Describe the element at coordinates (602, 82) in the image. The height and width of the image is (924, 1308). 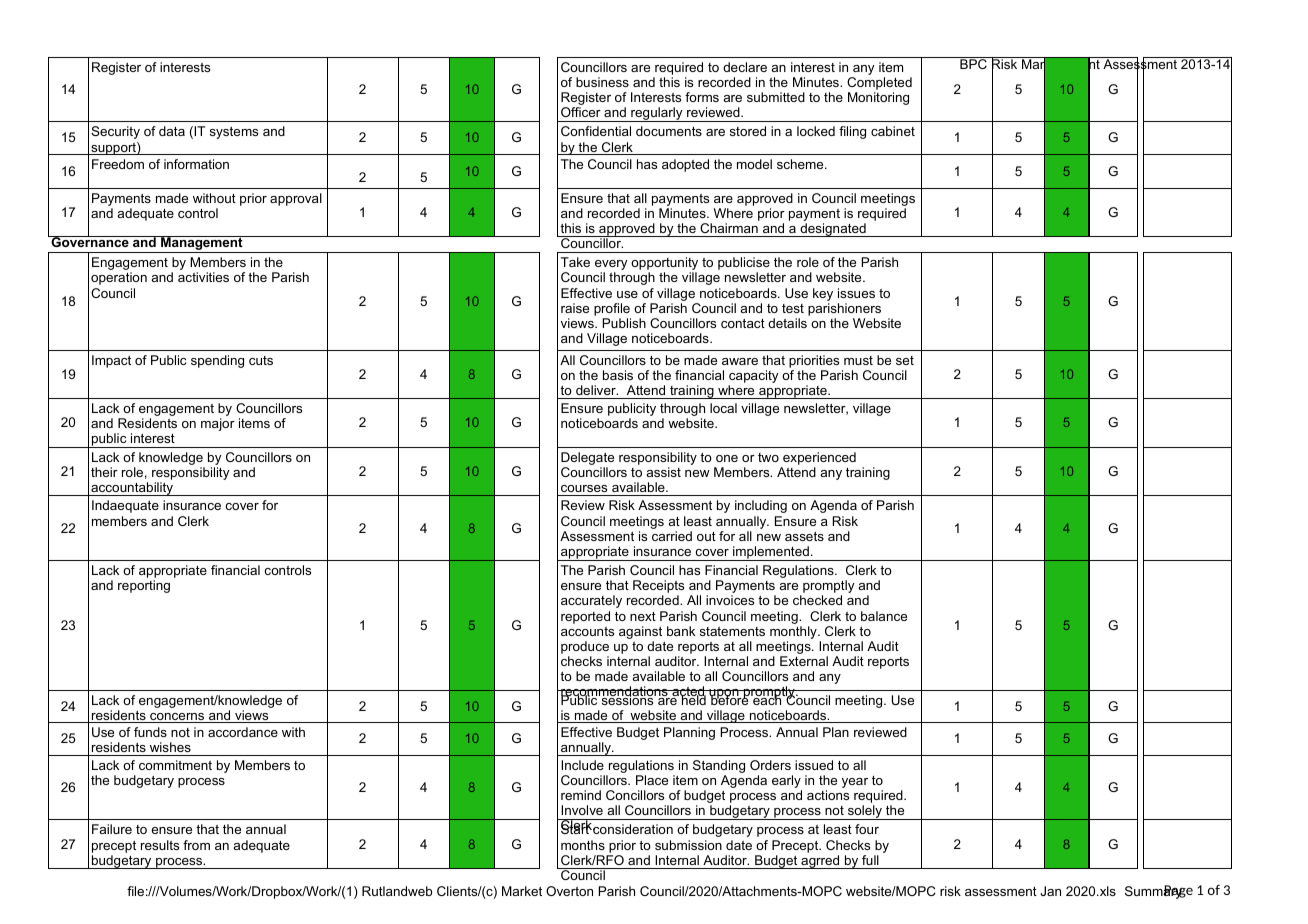
I see `business` at that location.
